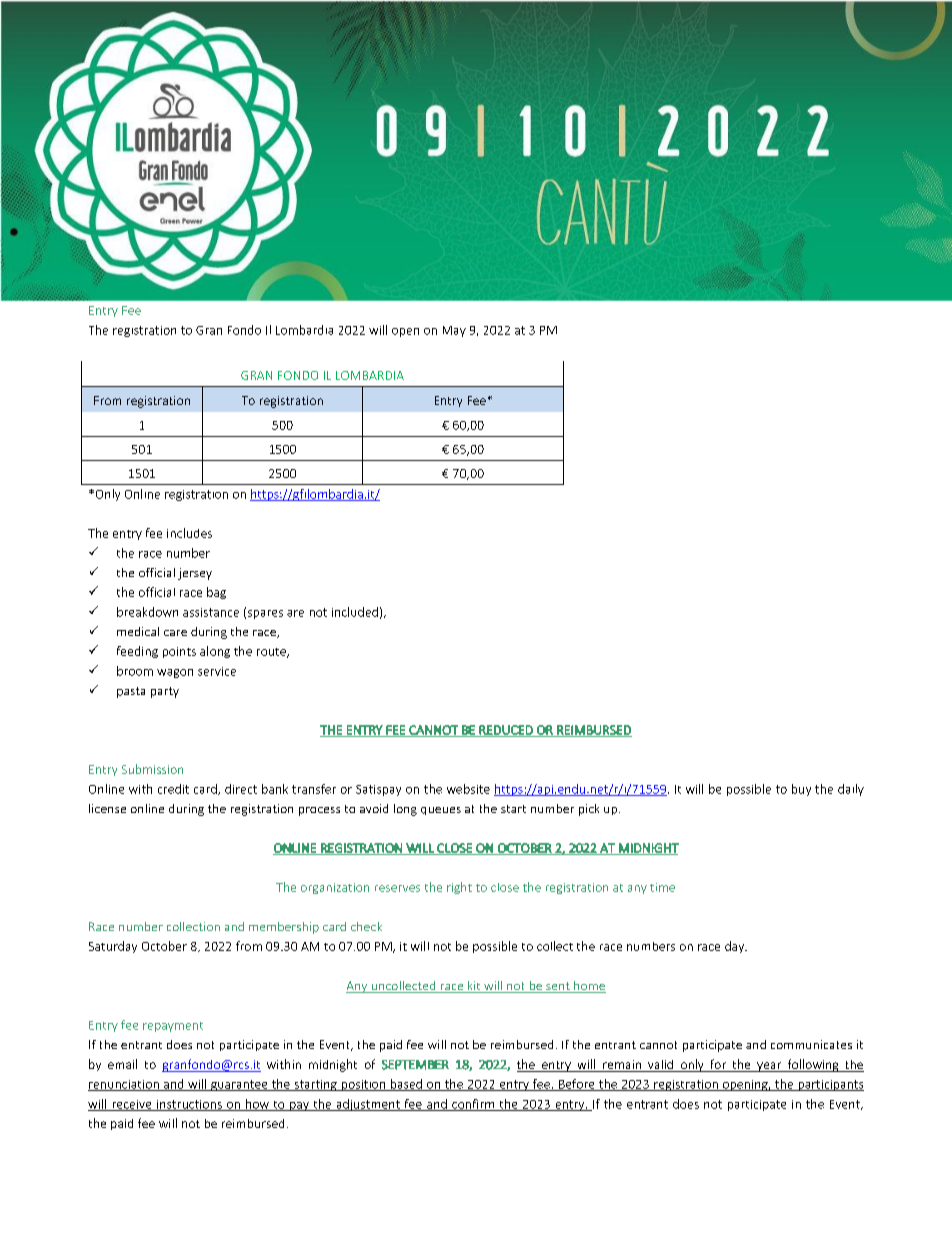 The image size is (952, 1233). I want to click on May, so click(454, 331).
